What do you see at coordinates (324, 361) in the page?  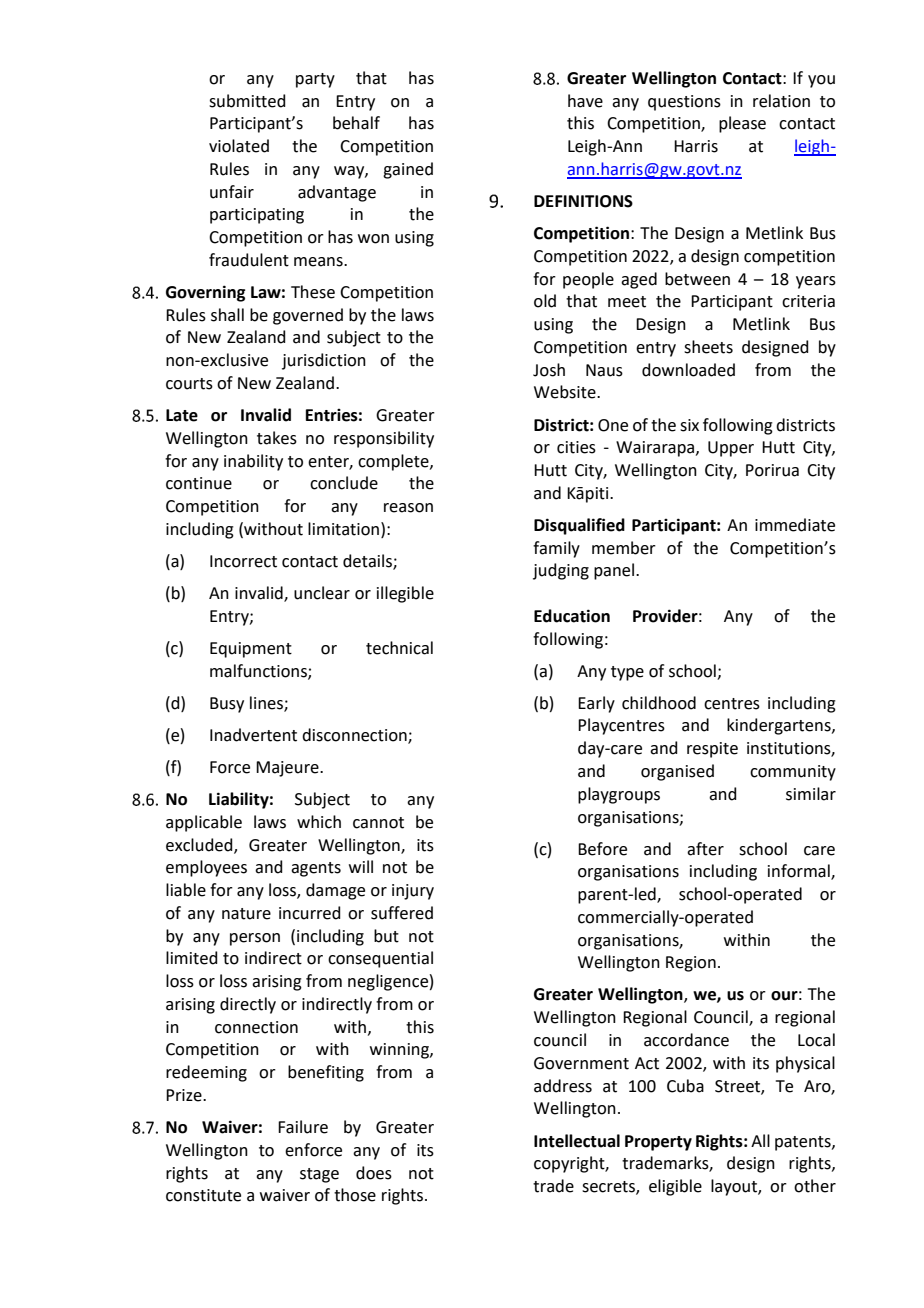 I see `jurisdiction` at bounding box center [324, 361].
